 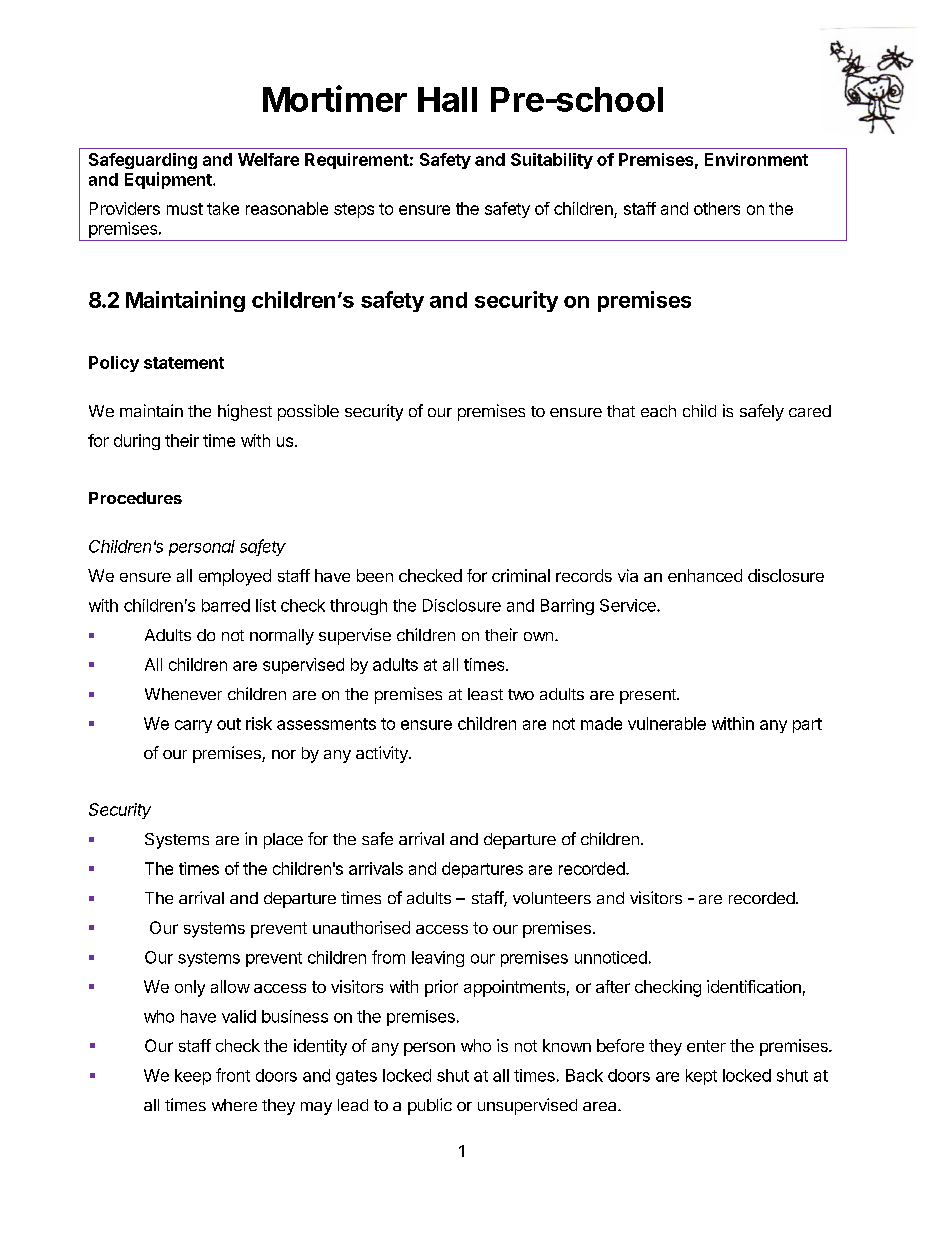 What do you see at coordinates (658, 411) in the screenshot?
I see `each` at bounding box center [658, 411].
